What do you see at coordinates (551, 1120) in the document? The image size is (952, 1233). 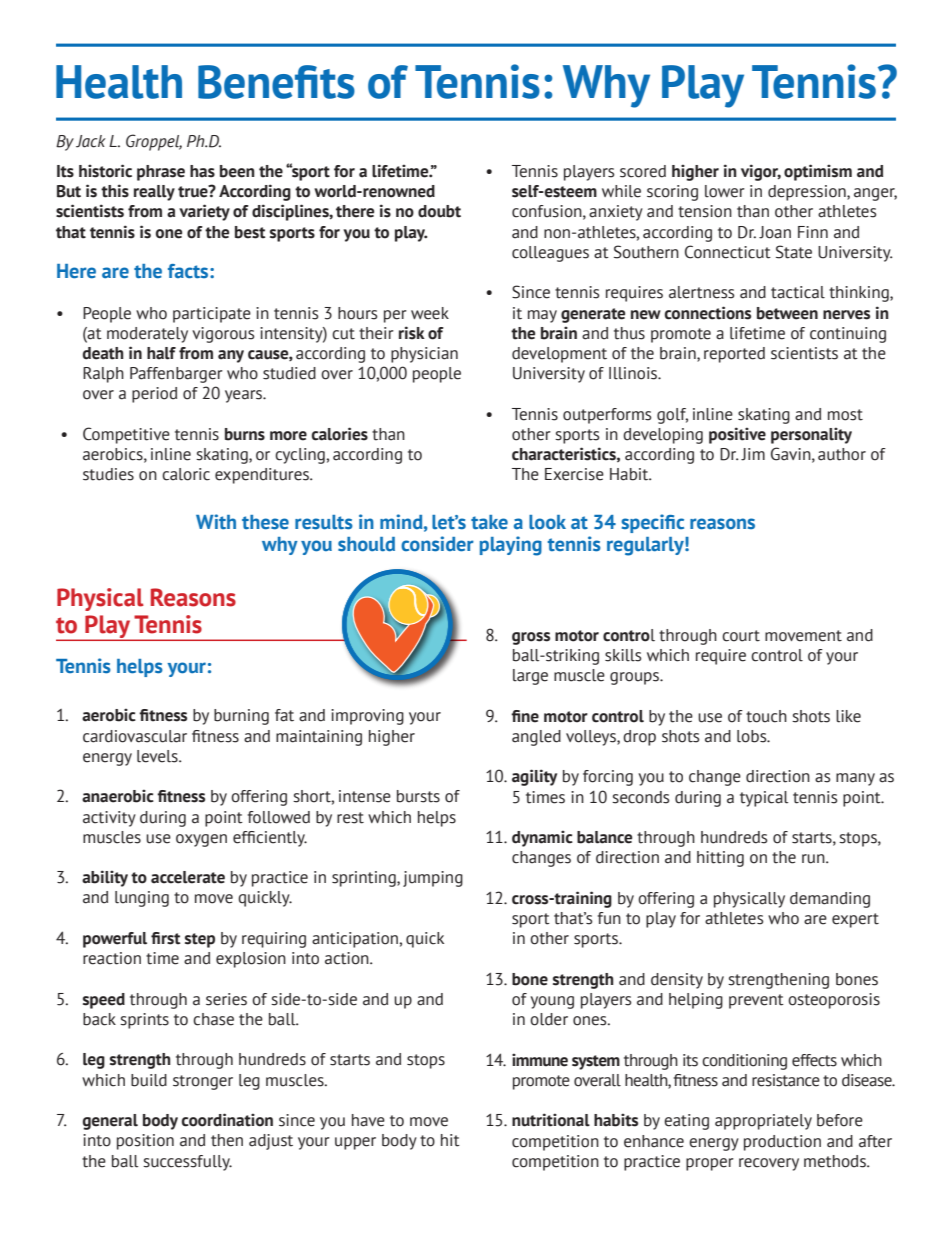 I see `nutritional` at bounding box center [551, 1120].
